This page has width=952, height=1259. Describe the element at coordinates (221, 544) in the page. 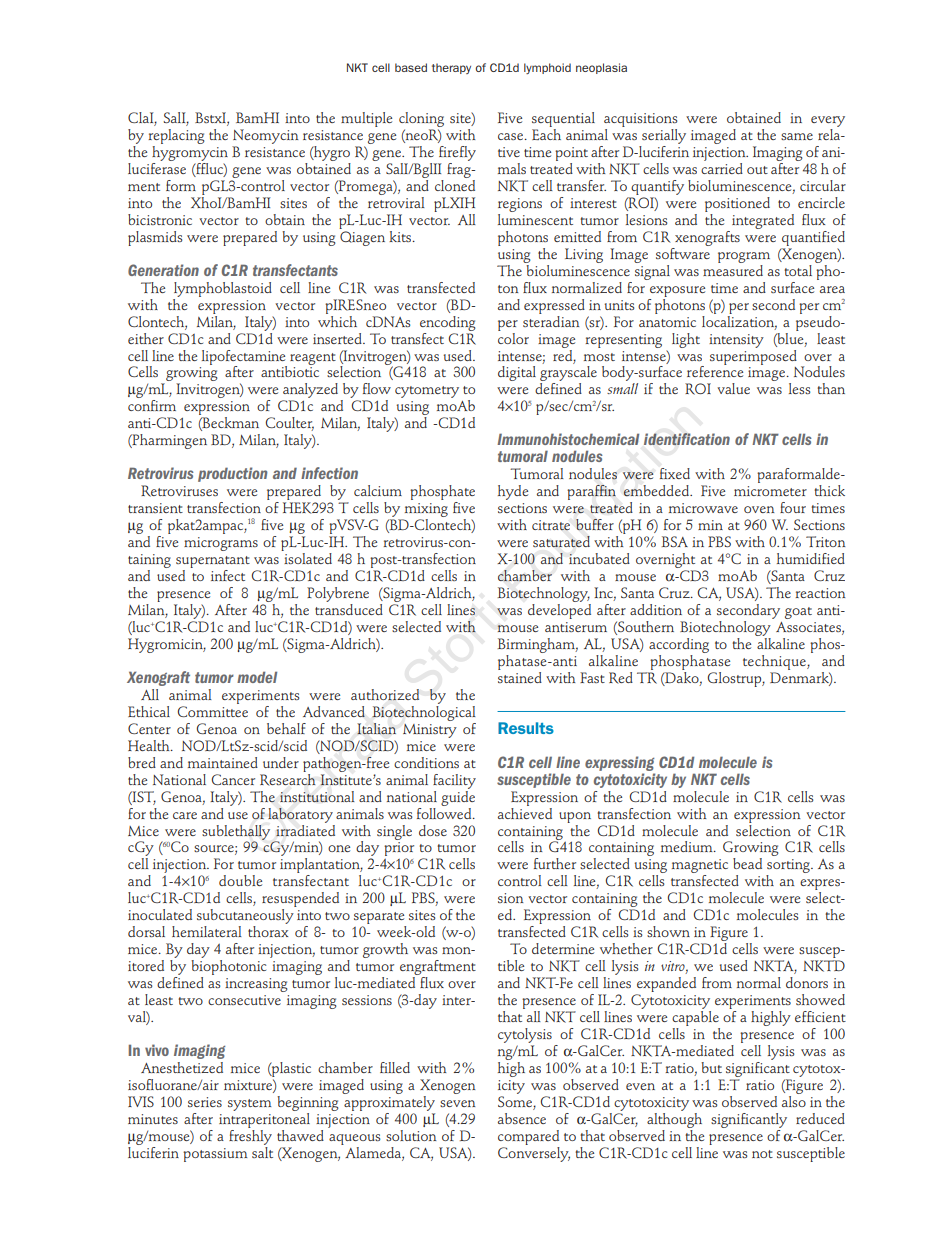

I see `micrograms` at that location.
